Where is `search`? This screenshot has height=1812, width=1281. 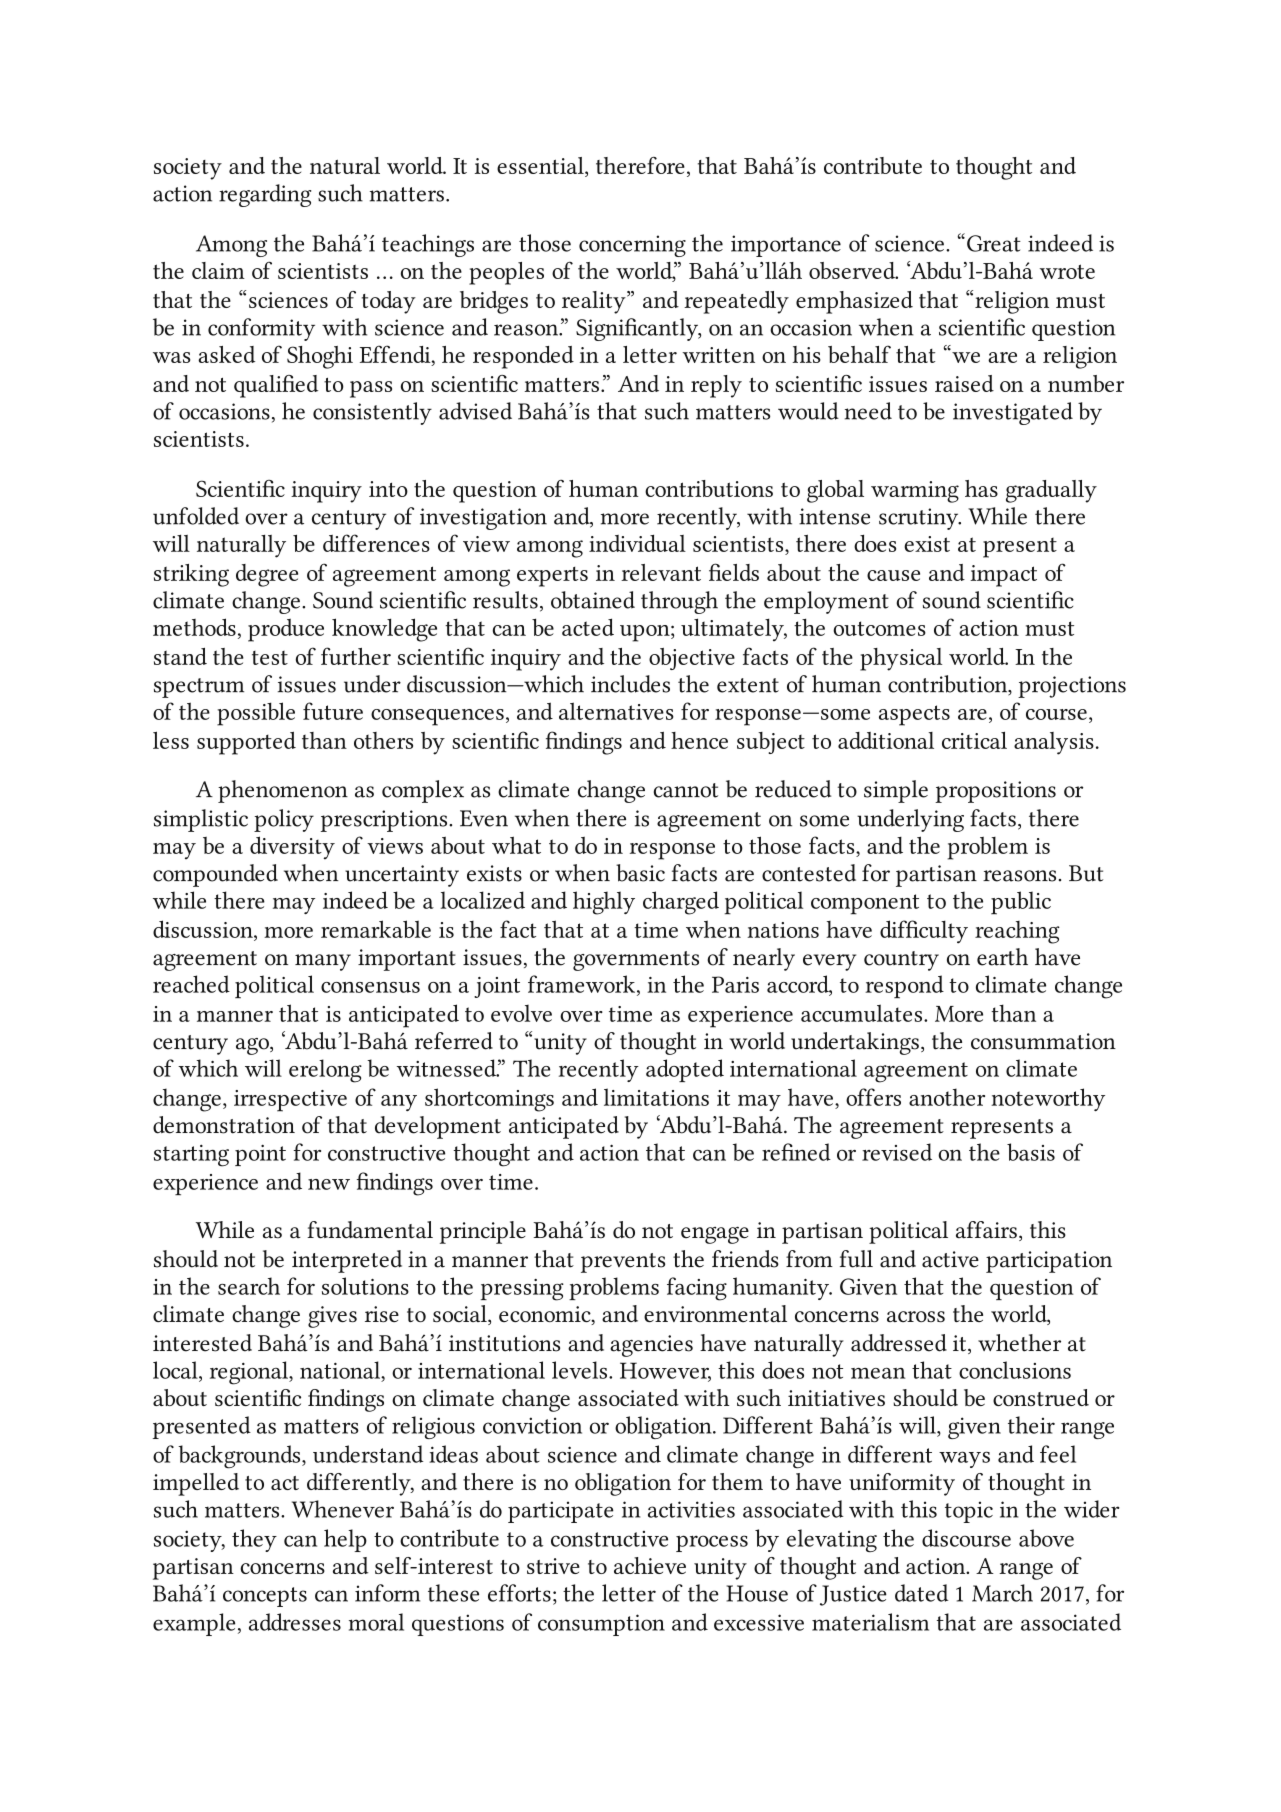 search is located at coordinates (249, 1286).
